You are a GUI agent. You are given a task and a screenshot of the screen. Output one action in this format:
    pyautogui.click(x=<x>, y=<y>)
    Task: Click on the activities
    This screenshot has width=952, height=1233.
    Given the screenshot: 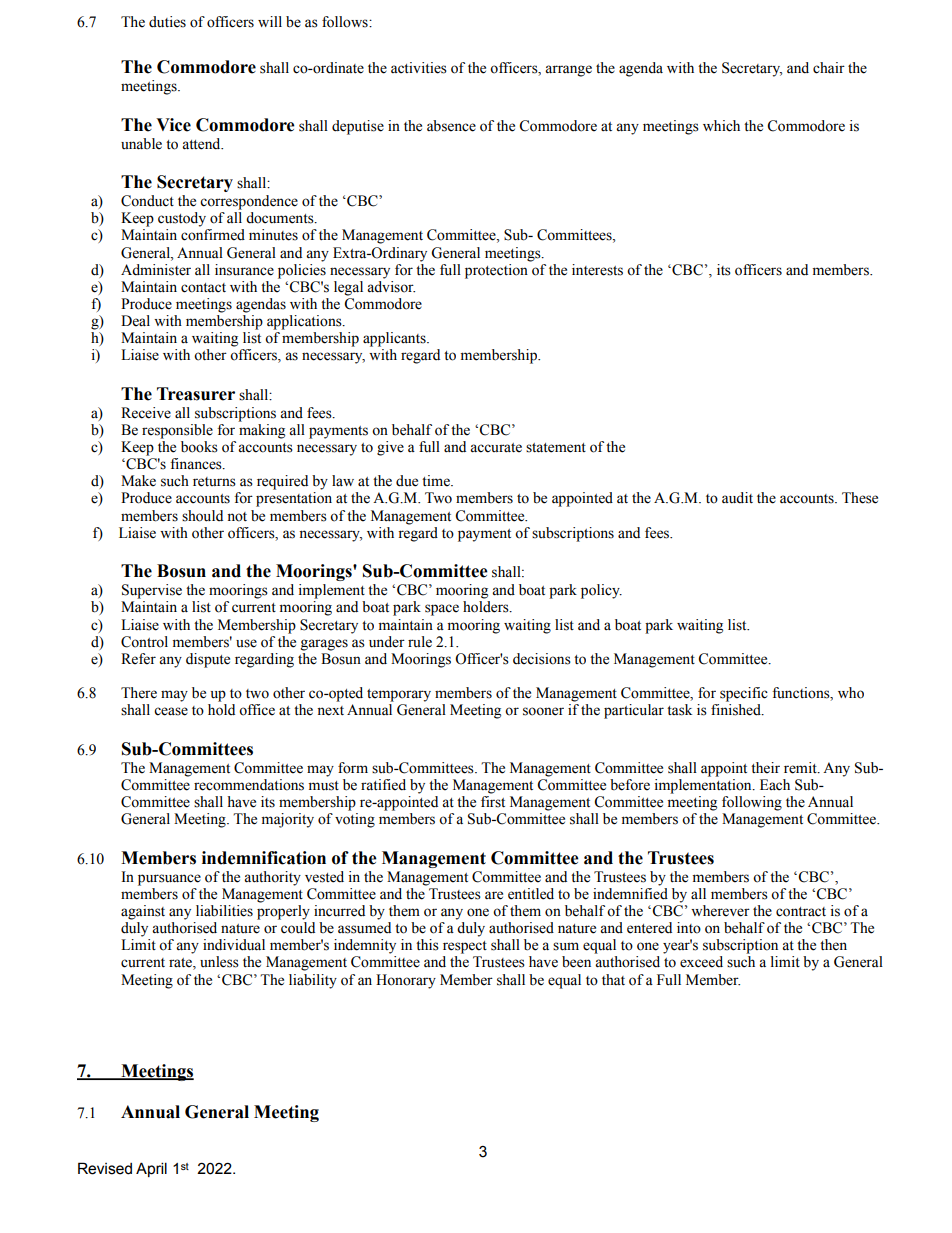 What is the action you would take?
    pyautogui.click(x=419, y=68)
